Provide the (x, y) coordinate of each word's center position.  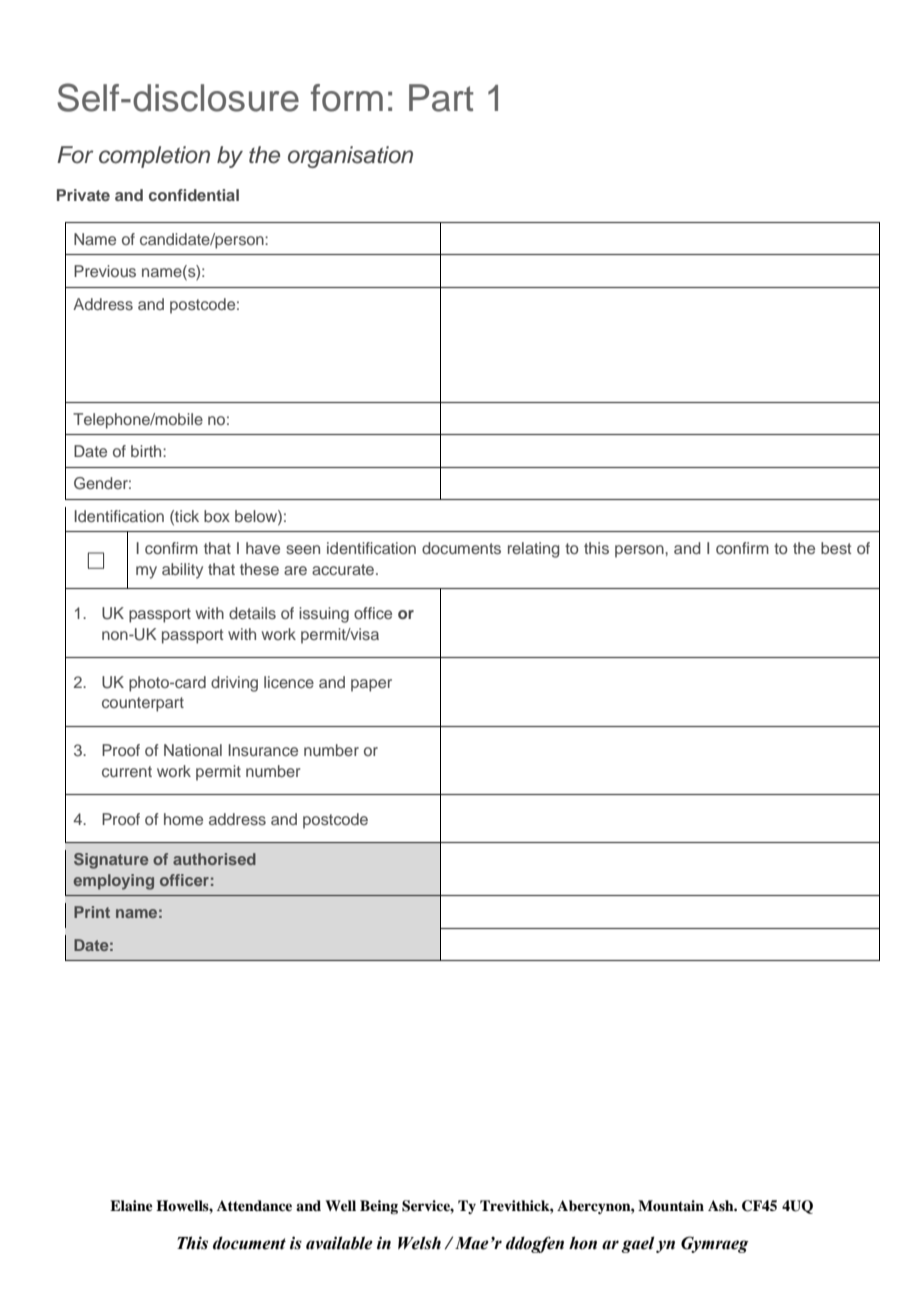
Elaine (131, 1205)
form (347, 98)
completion (154, 157)
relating (534, 550)
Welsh (419, 1243)
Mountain (671, 1205)
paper (371, 685)
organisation (350, 157)
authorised (214, 859)
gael (638, 1244)
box (217, 516)
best (836, 548)
